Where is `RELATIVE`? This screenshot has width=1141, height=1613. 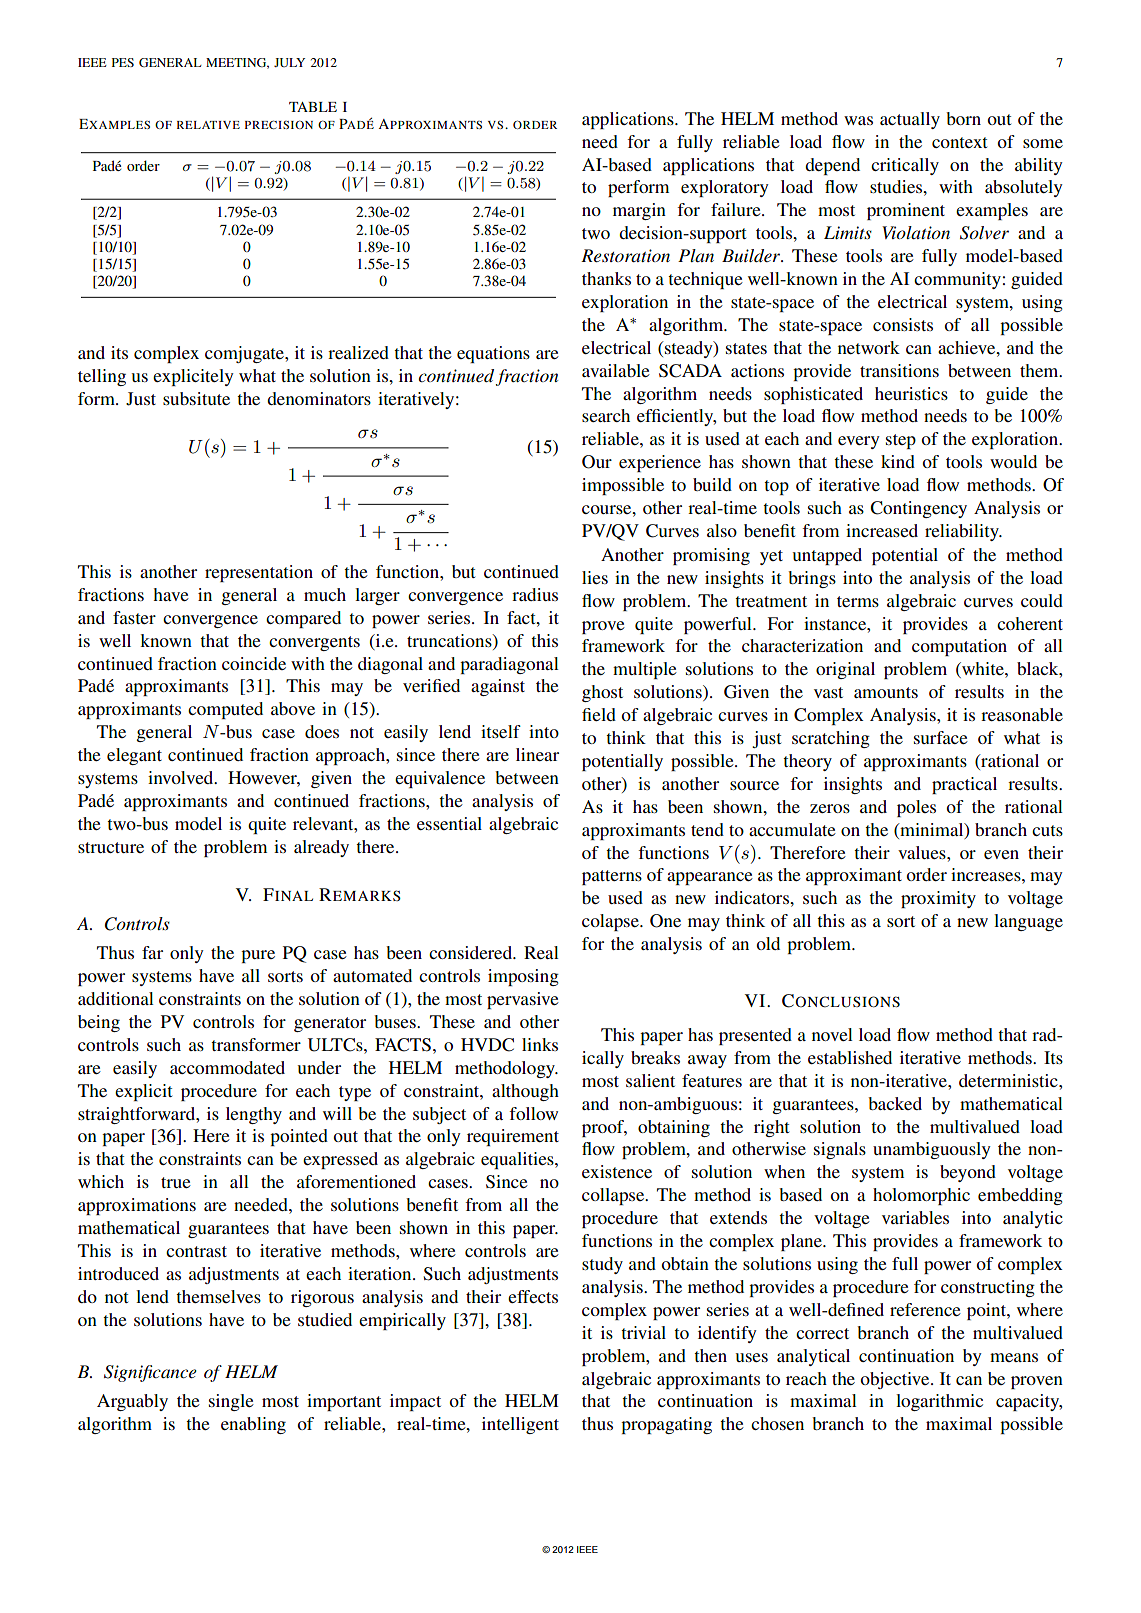 RELATIVE is located at coordinates (208, 125).
